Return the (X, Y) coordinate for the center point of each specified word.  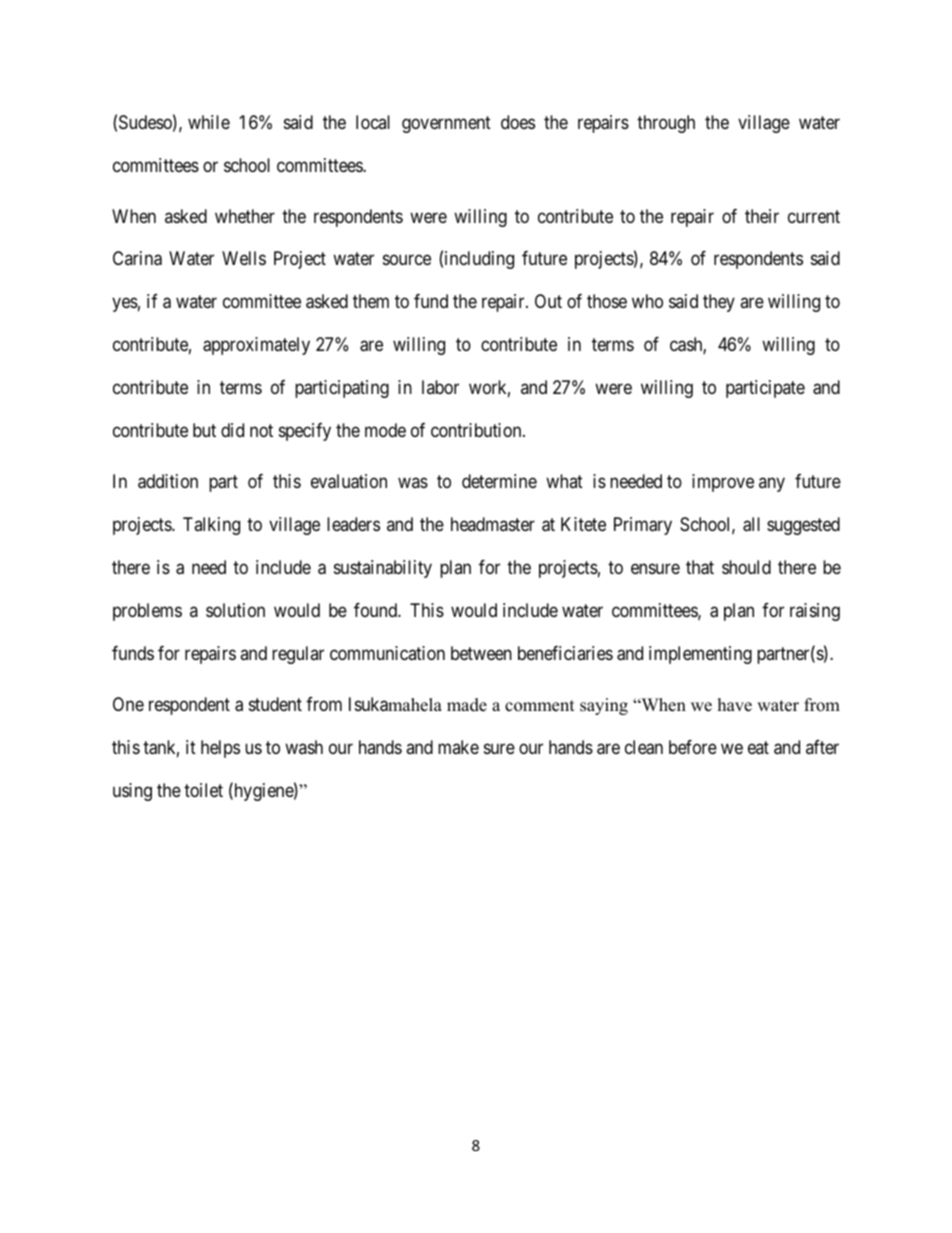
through (666, 124)
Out (548, 301)
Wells (244, 258)
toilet (203, 790)
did (232, 430)
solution (235, 610)
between (481, 653)
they (719, 303)
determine (499, 481)
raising (815, 612)
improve (723, 483)
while (209, 122)
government (446, 124)
